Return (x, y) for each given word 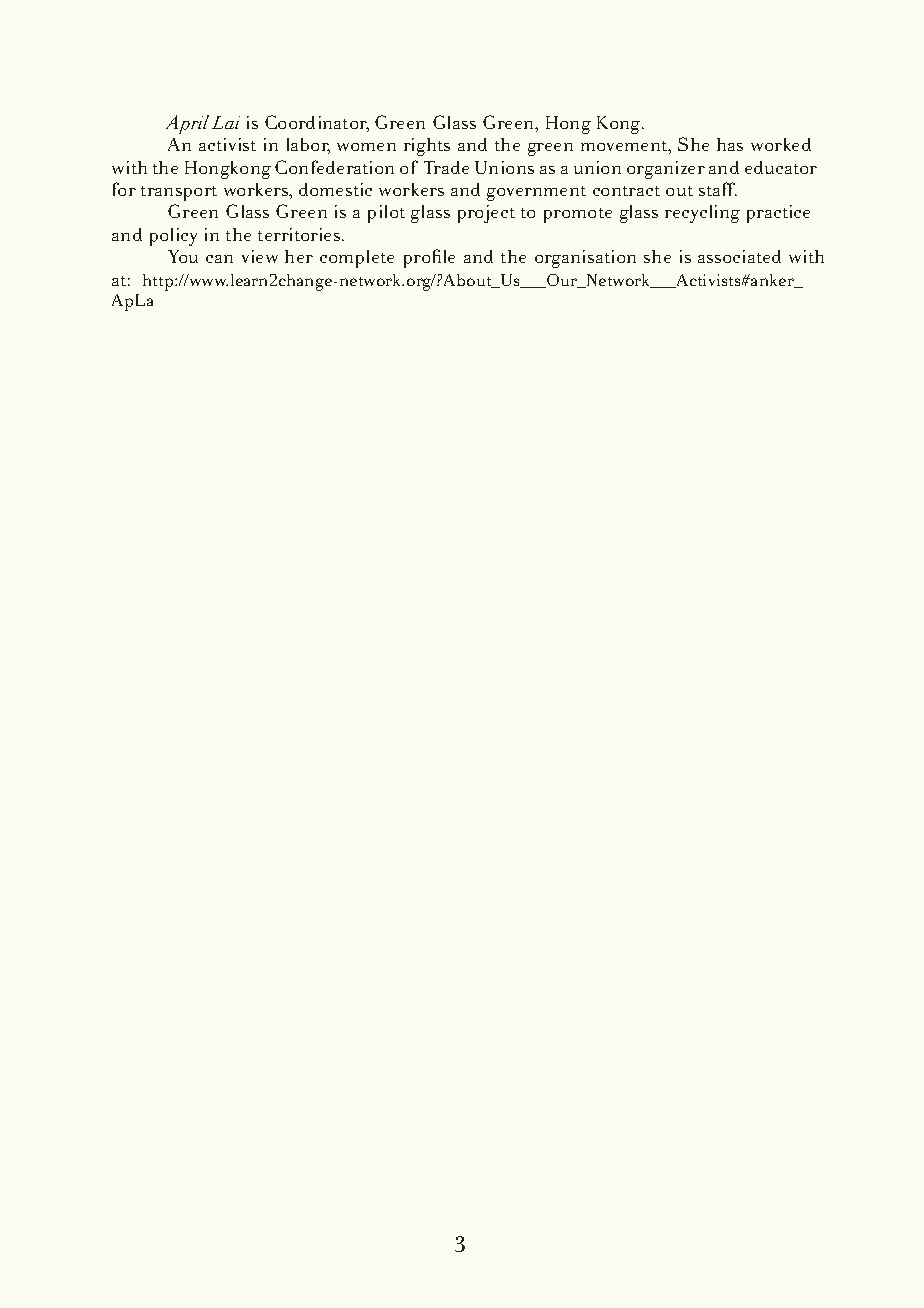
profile (429, 258)
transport (179, 193)
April (187, 124)
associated (739, 256)
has (730, 144)
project (486, 214)
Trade (446, 167)
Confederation (334, 167)
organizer (666, 170)
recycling (702, 214)
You (183, 256)
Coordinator (317, 123)
